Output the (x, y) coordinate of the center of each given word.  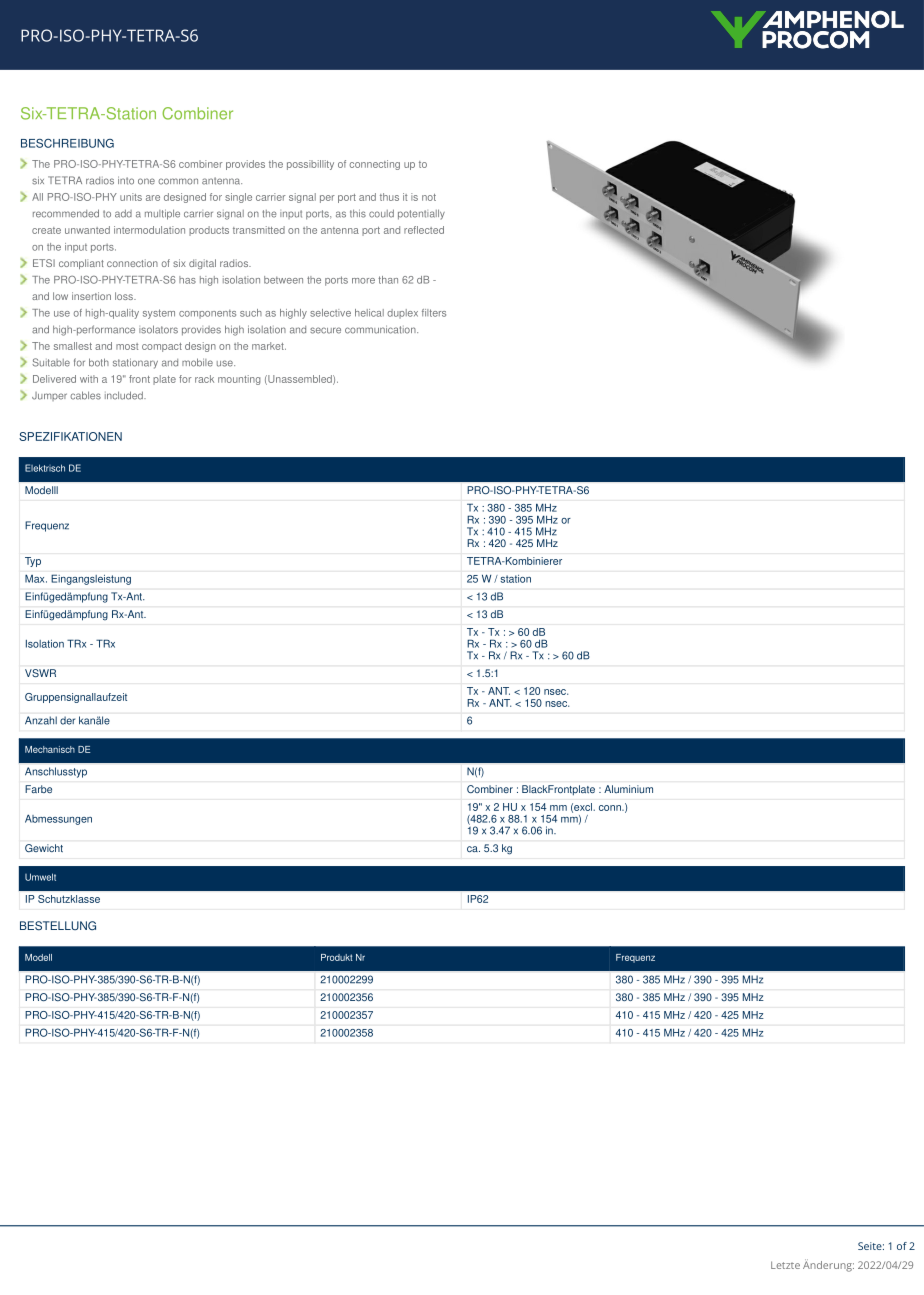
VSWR (40, 673)
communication (381, 329)
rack (204, 379)
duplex (402, 314)
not (429, 197)
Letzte (785, 1265)
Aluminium (628, 789)
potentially (421, 214)
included (125, 395)
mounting (239, 380)
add (123, 213)
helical (369, 313)
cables (85, 395)
